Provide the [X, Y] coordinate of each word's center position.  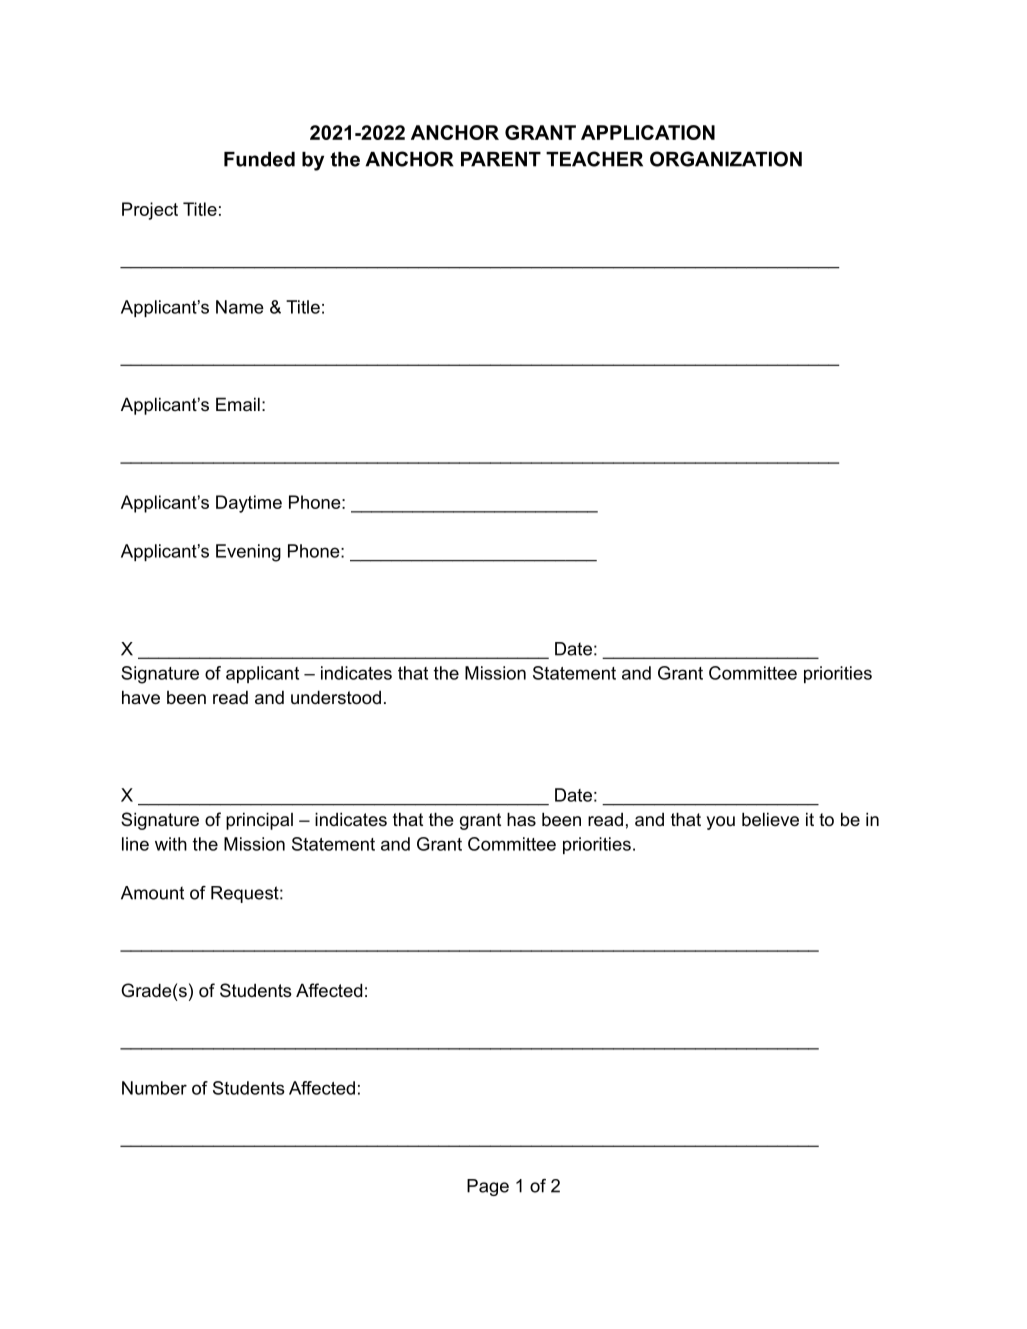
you [720, 823]
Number [154, 1088]
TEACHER [594, 159]
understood [336, 697]
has [521, 819]
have [141, 697]
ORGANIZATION [726, 159]
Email [238, 404]
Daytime [249, 504]
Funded [259, 159]
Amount [152, 893]
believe [770, 819]
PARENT [501, 159]
